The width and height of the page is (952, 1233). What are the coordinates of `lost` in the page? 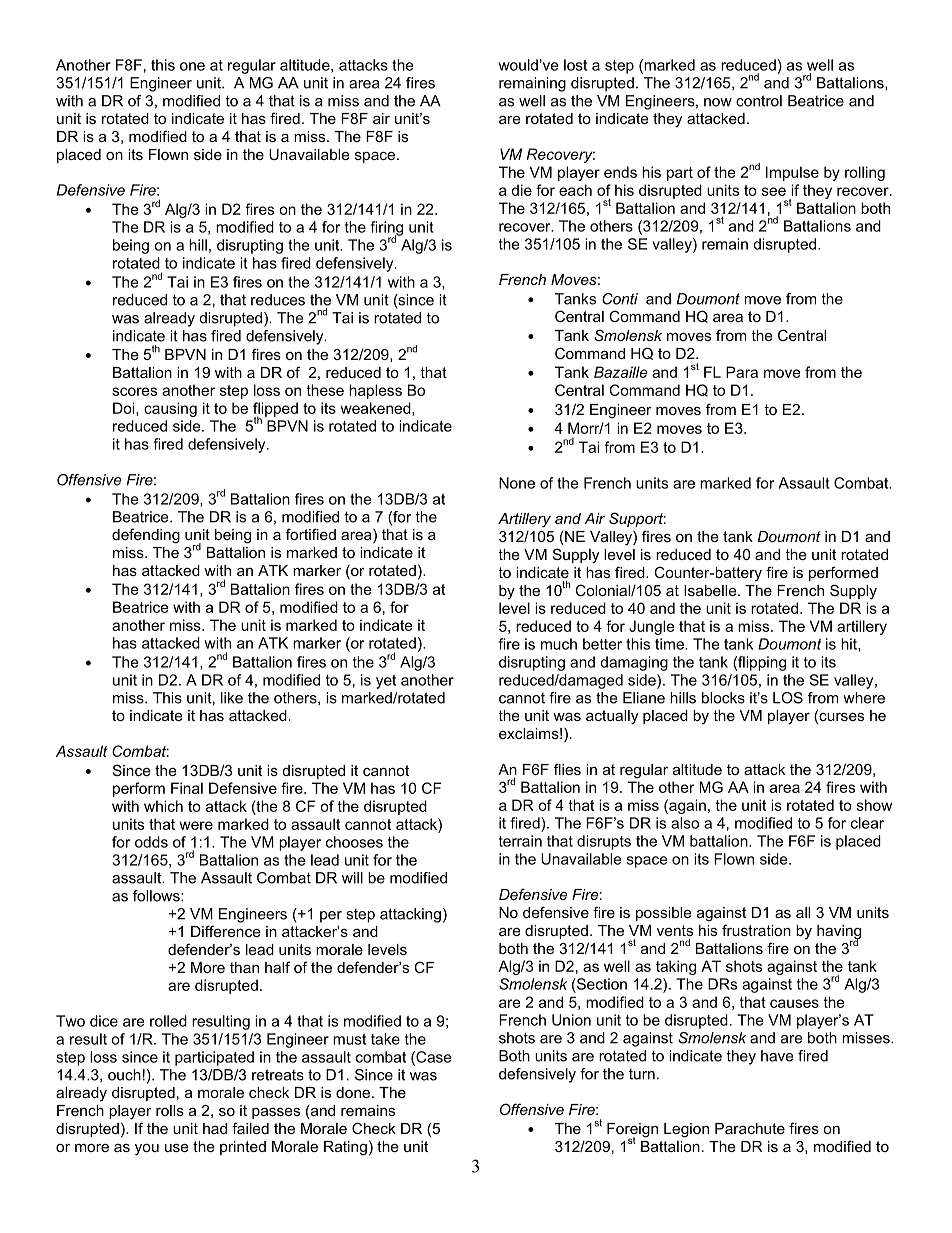 It's located at (575, 65).
